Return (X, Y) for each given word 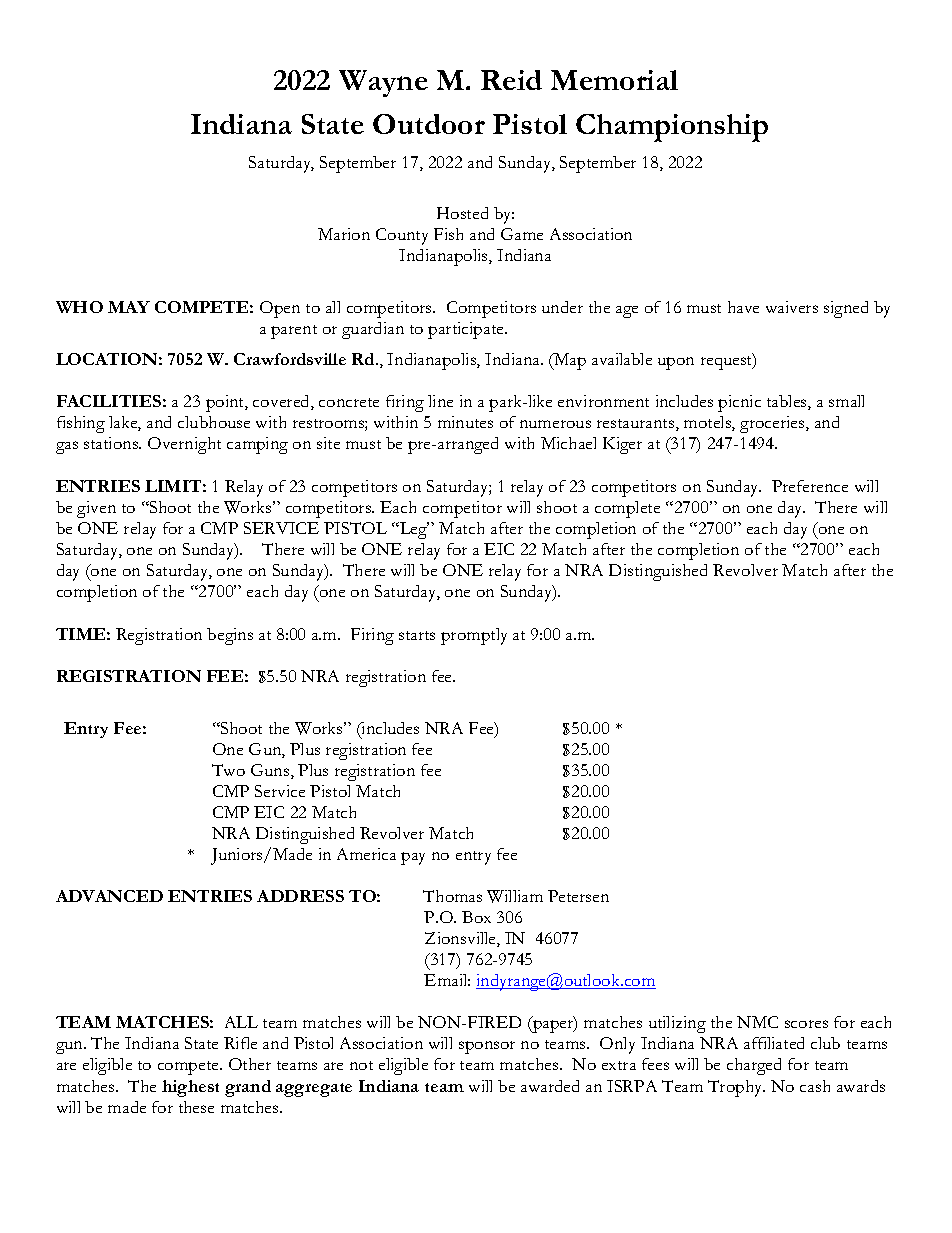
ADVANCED (109, 896)
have (743, 307)
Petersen (578, 896)
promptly (474, 636)
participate (467, 330)
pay (413, 858)
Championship (672, 128)
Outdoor (429, 124)
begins (230, 636)
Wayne (383, 83)
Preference (810, 486)
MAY (129, 307)
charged (754, 1066)
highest (190, 1088)
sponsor (487, 1047)
